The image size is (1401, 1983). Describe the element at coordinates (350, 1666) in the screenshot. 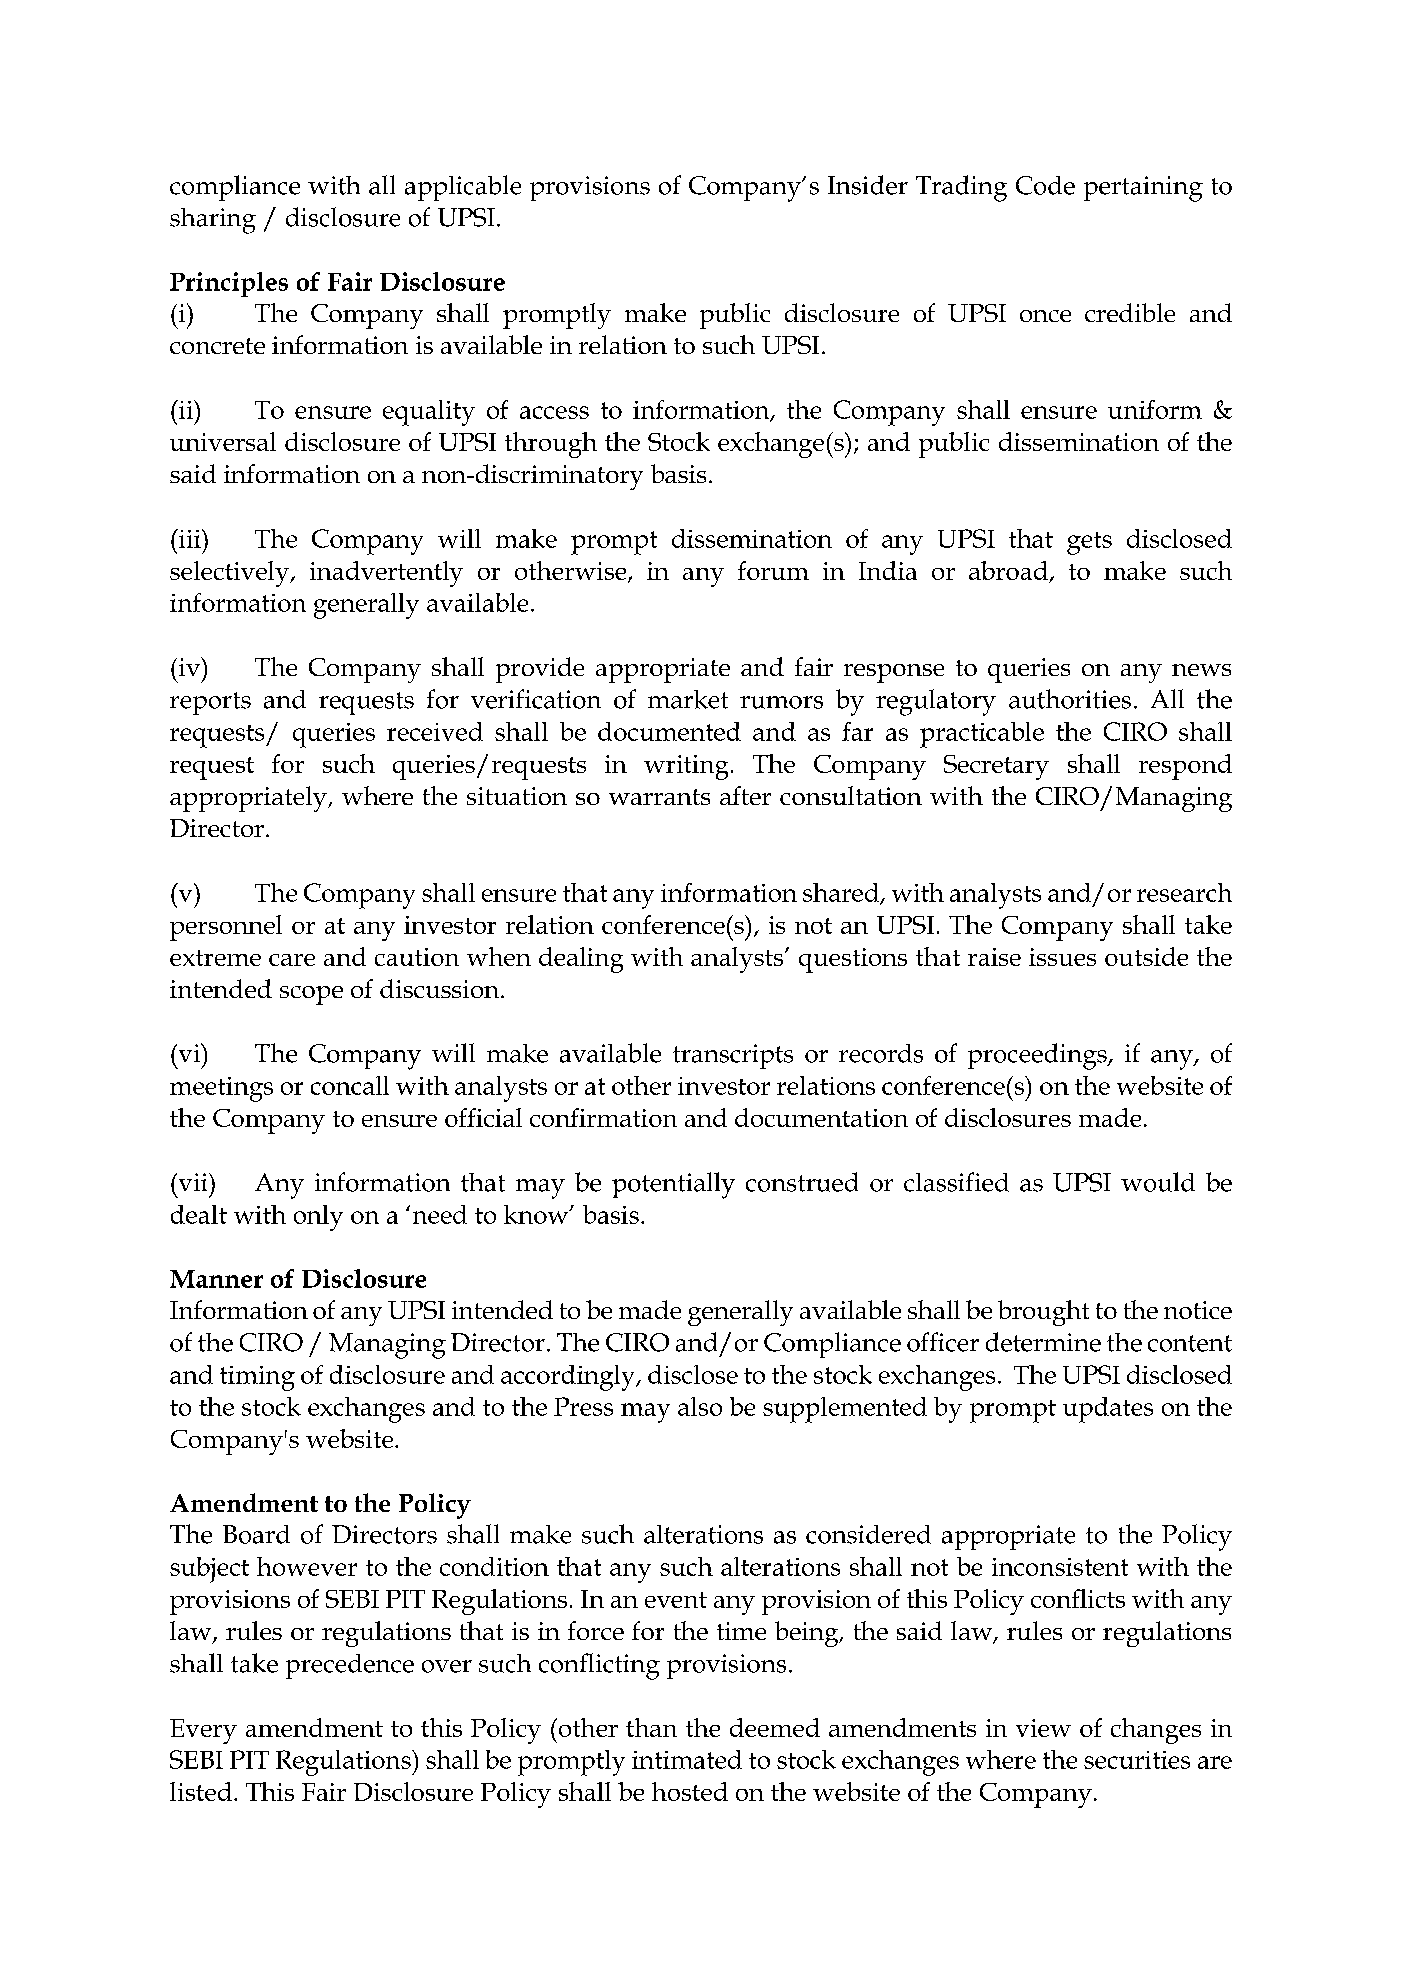

I see `precedence` at that location.
